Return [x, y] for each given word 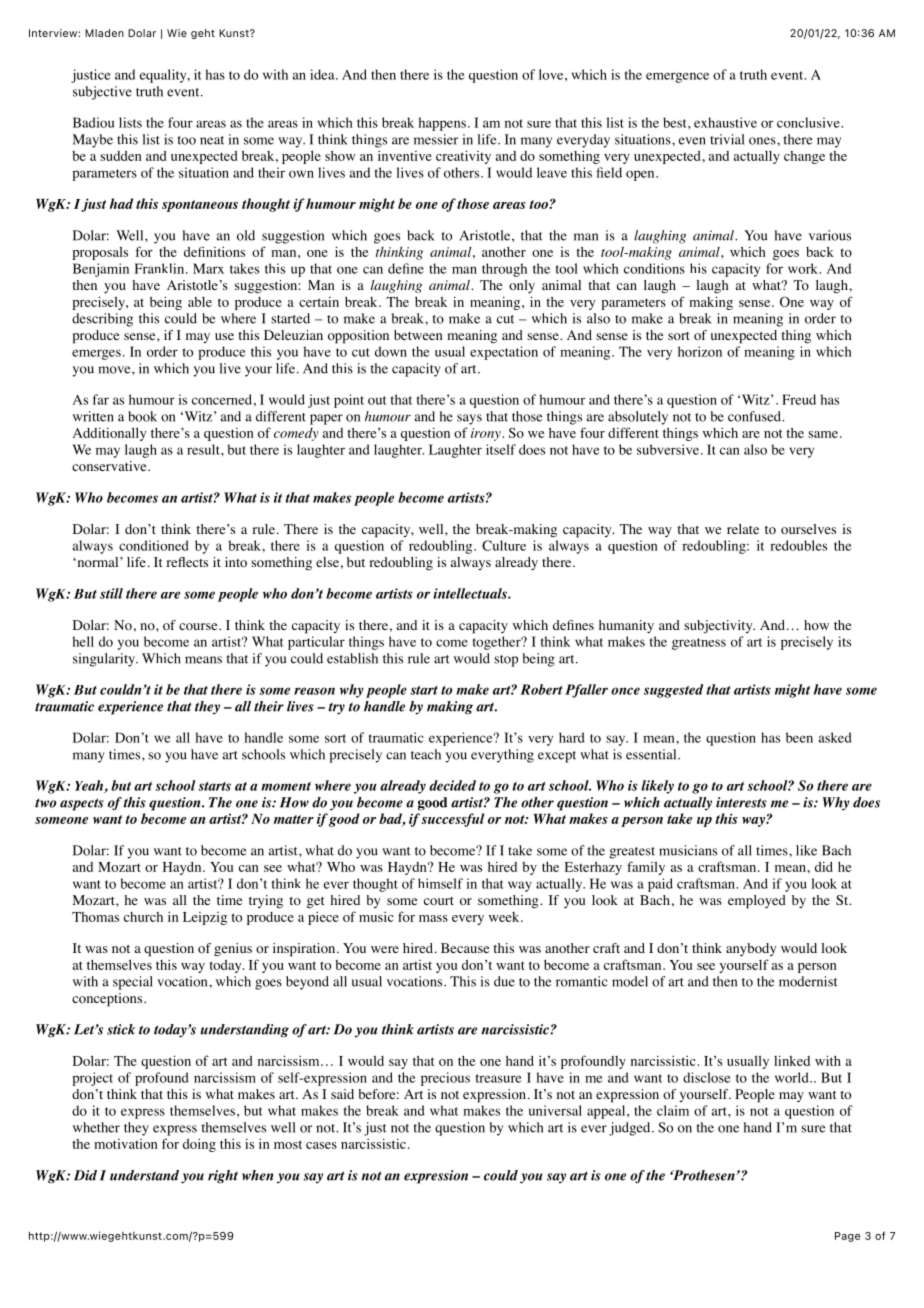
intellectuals [471, 593]
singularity [105, 660]
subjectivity [719, 626]
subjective [102, 93]
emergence [677, 77]
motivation [125, 1144]
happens [442, 124]
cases [321, 1145]
